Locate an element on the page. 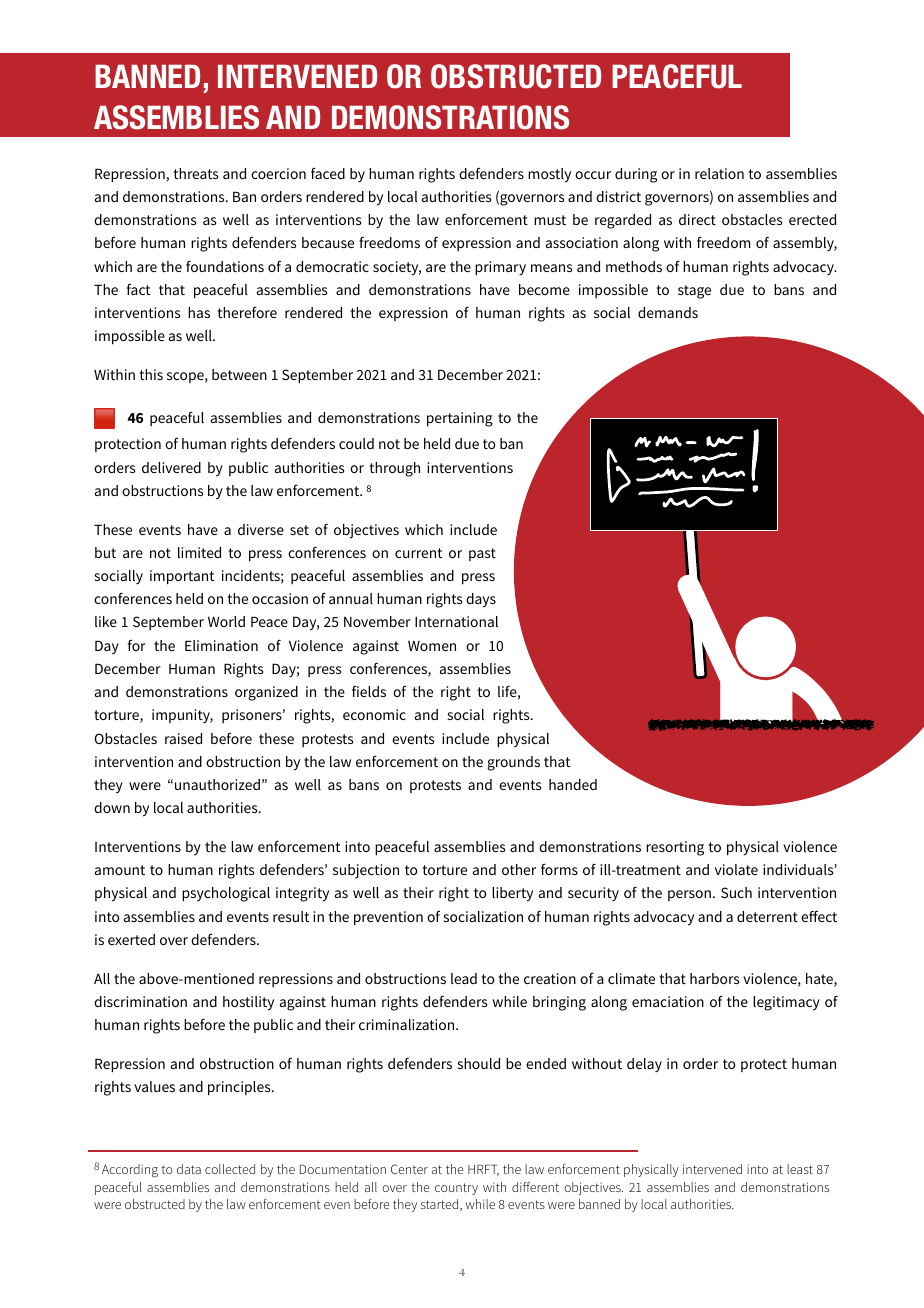 The height and width of the image is (1308, 924). Elimination is located at coordinates (221, 645).
